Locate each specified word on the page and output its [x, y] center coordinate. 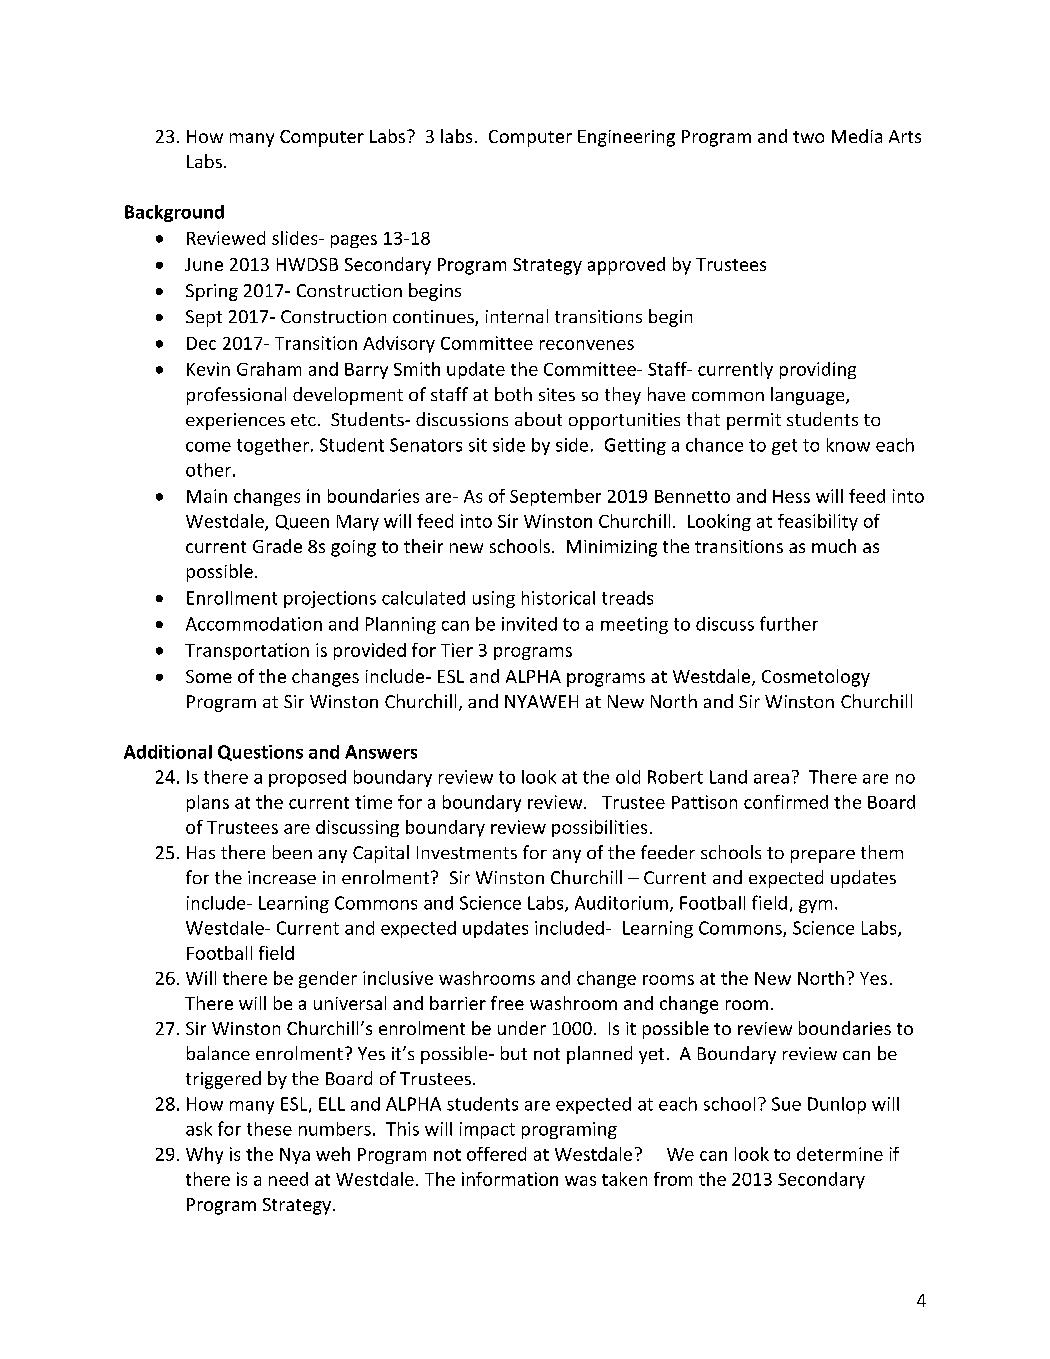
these [269, 1129]
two [808, 137]
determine [840, 1154]
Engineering [626, 138]
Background [174, 213]
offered [496, 1154]
